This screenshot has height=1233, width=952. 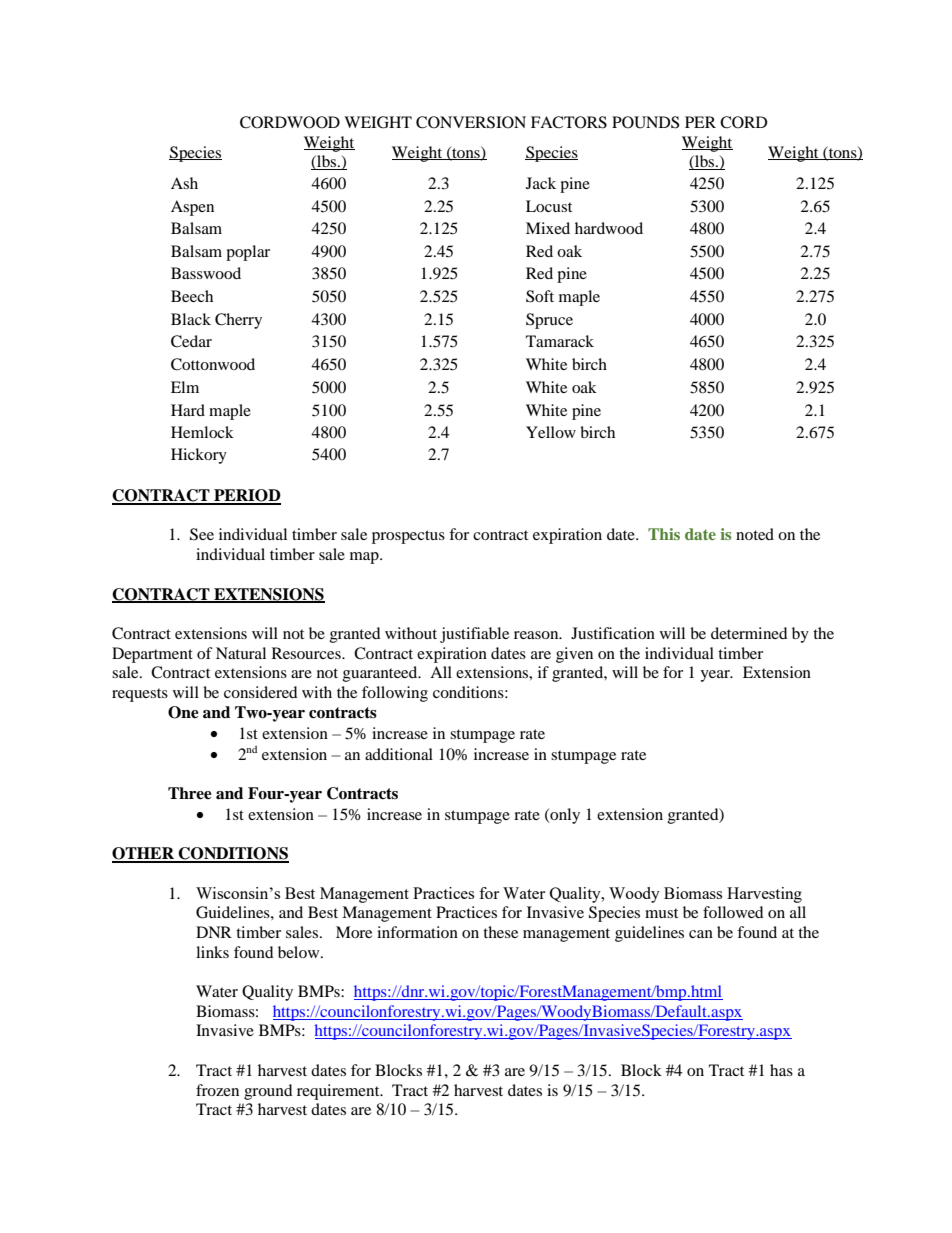 I want to click on Yellow, so click(x=551, y=432).
